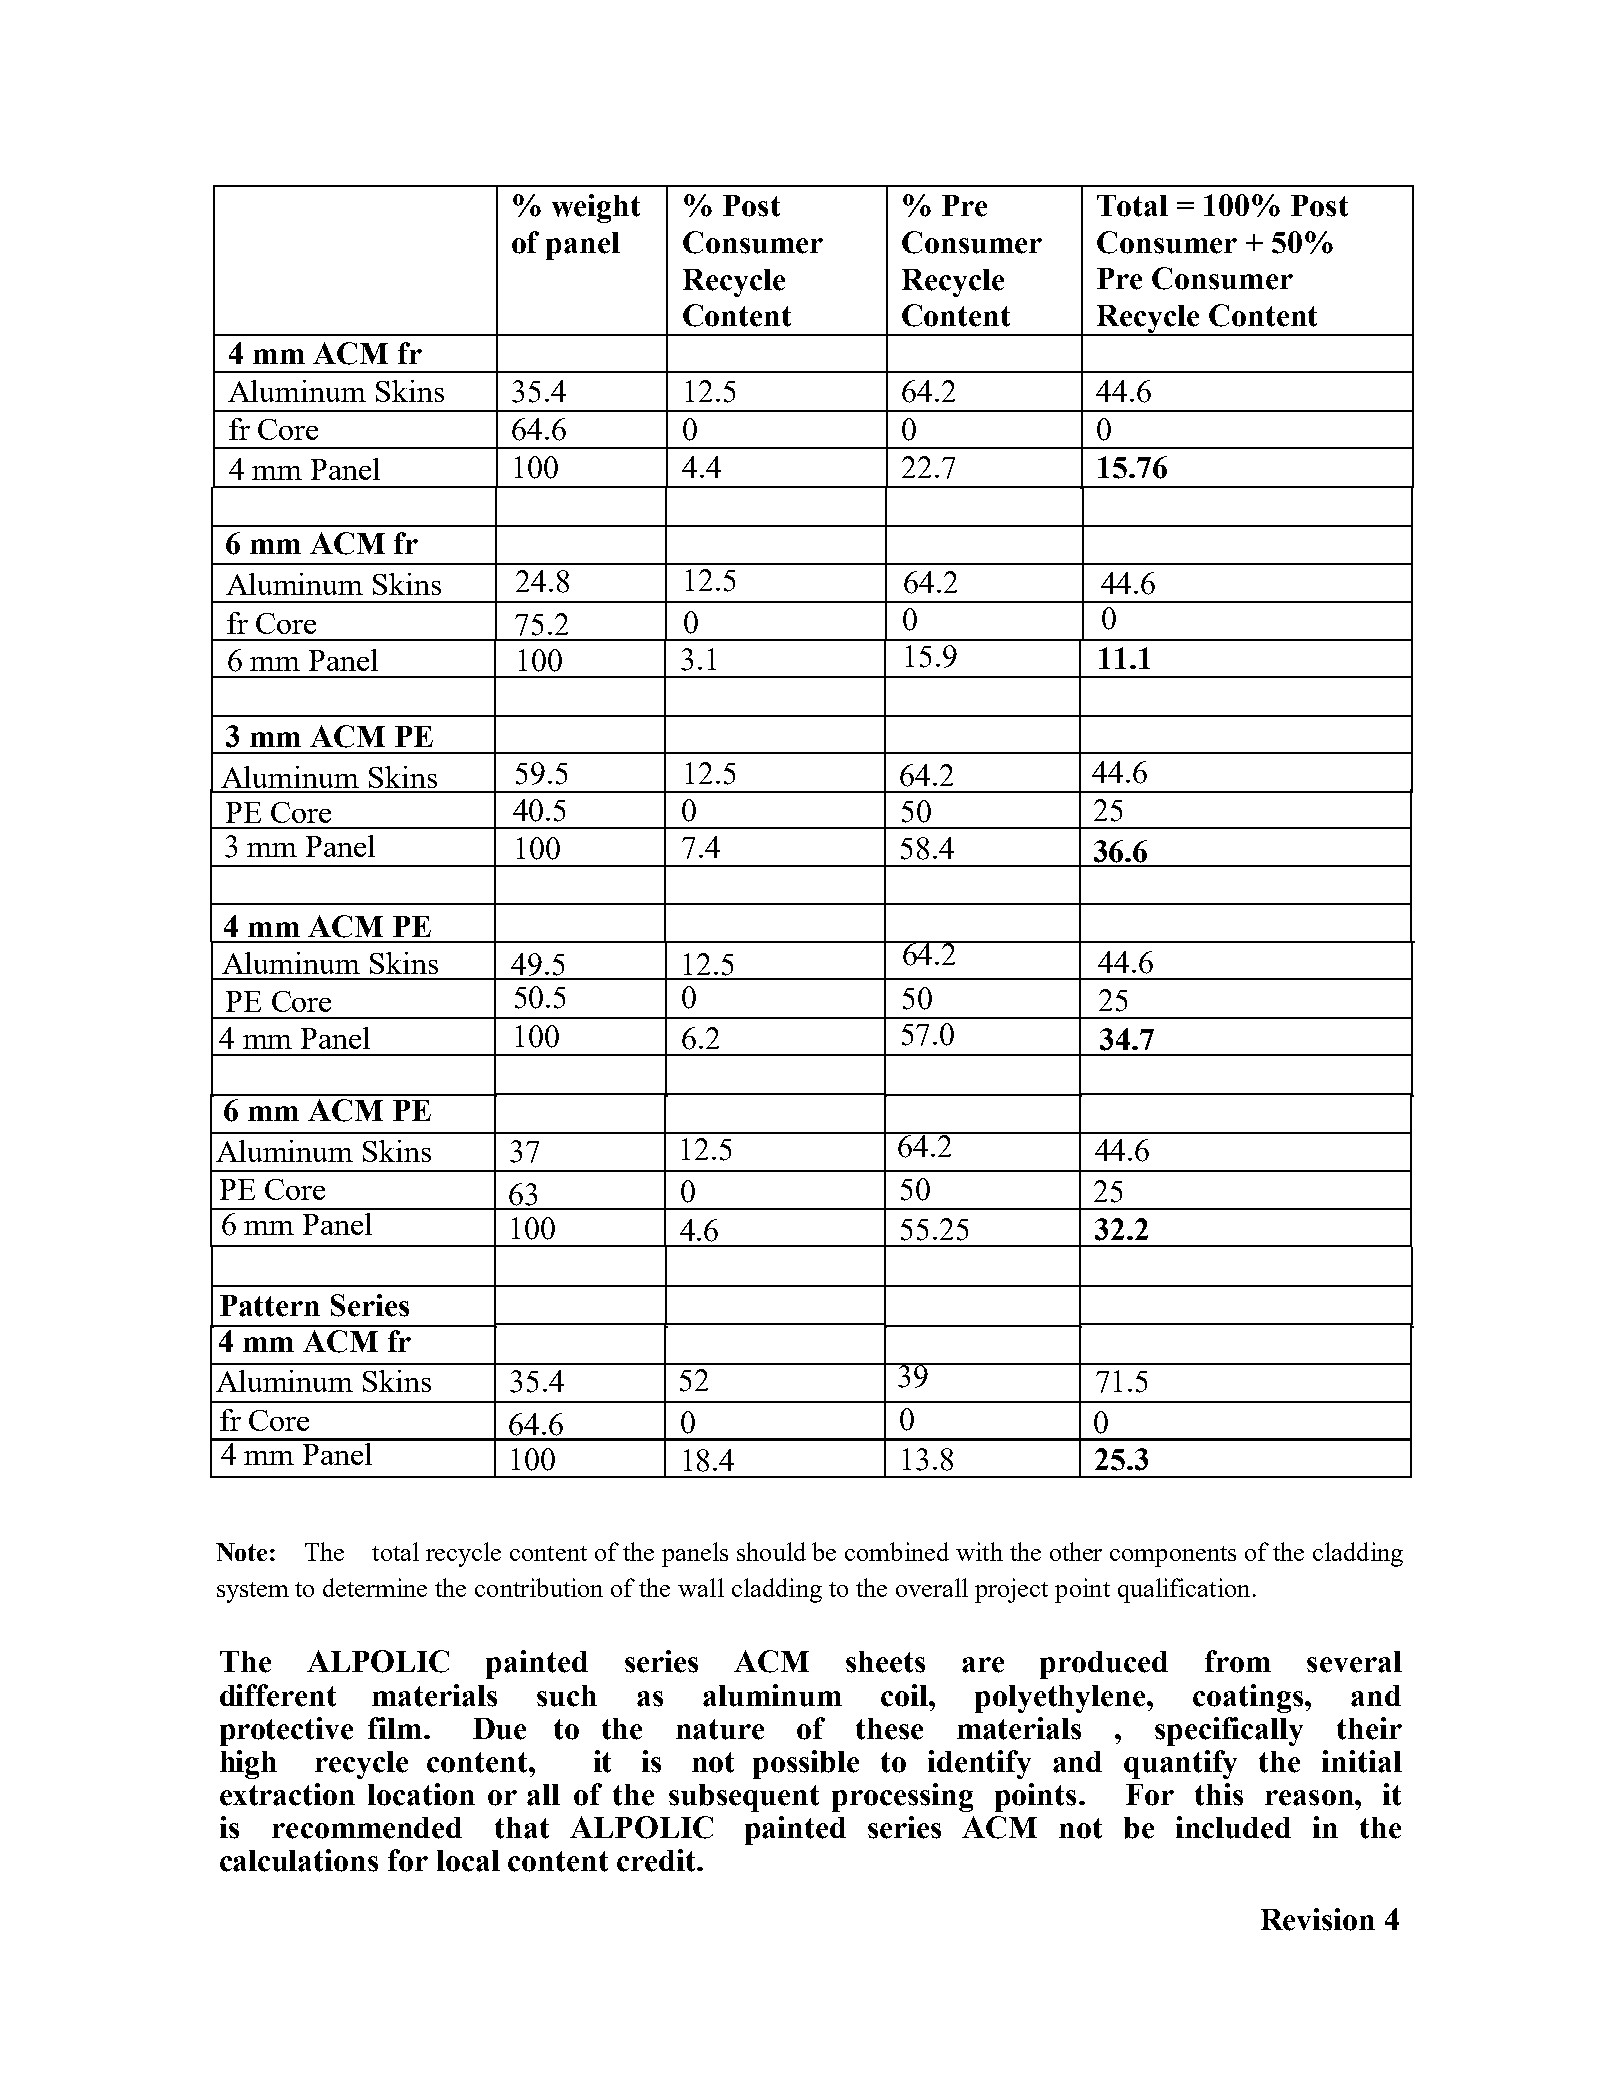 The image size is (1622, 2100). I want to click on weight, so click(596, 208).
